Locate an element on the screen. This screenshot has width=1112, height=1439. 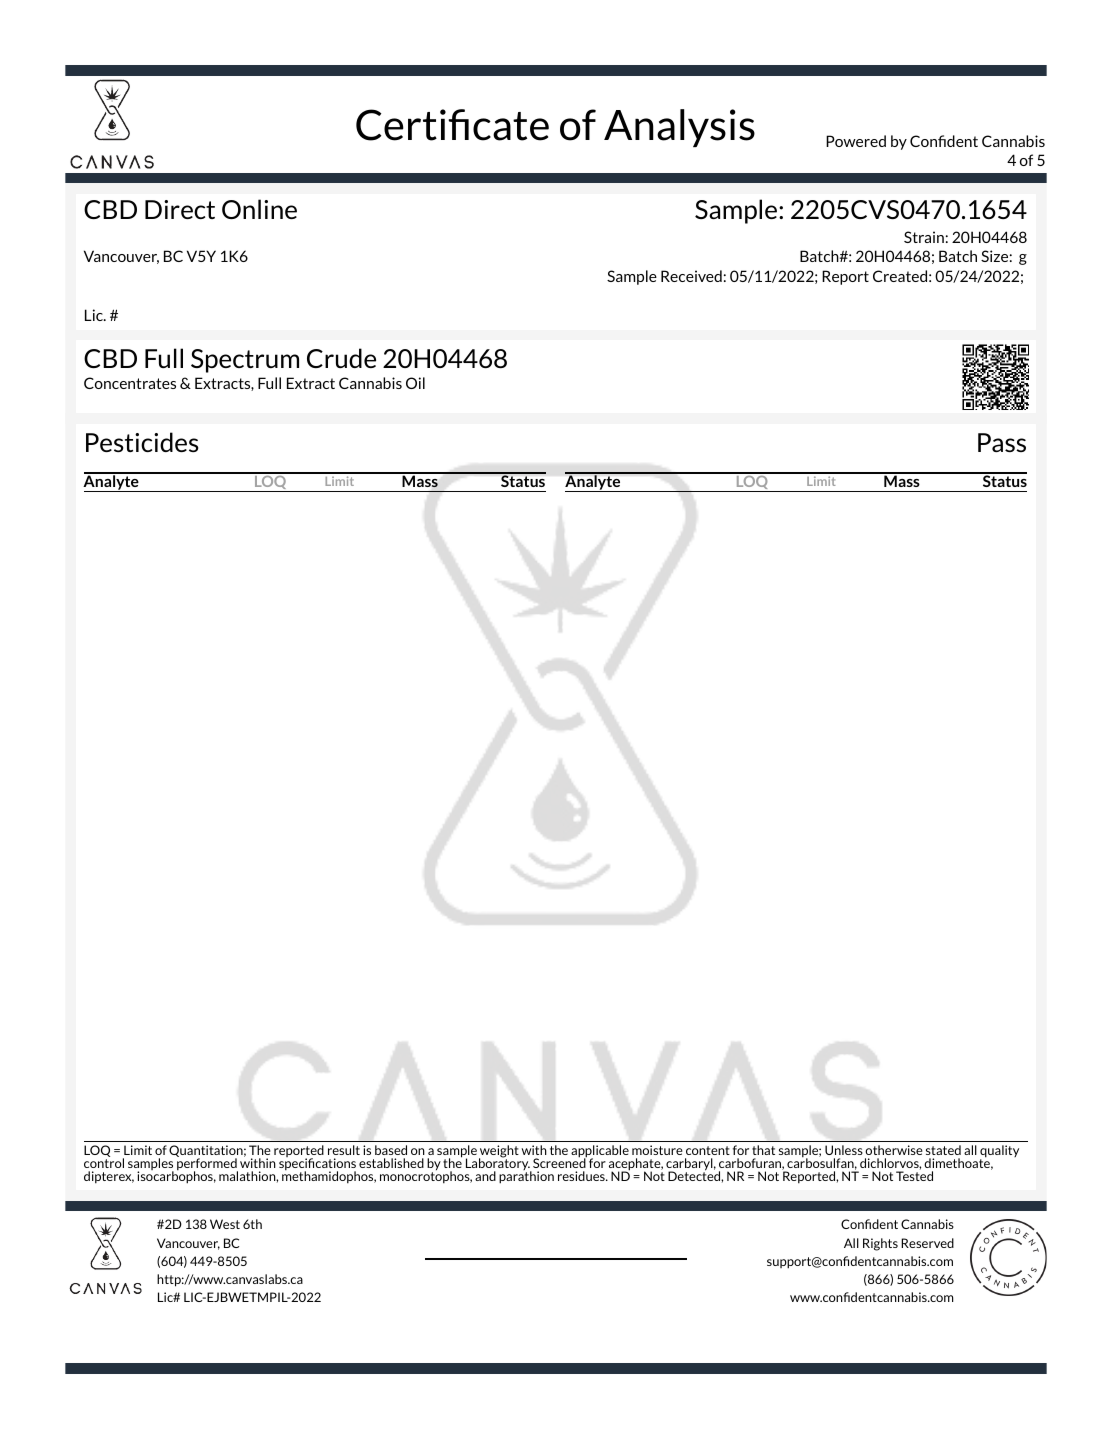
cate is located at coordinates (511, 126).
